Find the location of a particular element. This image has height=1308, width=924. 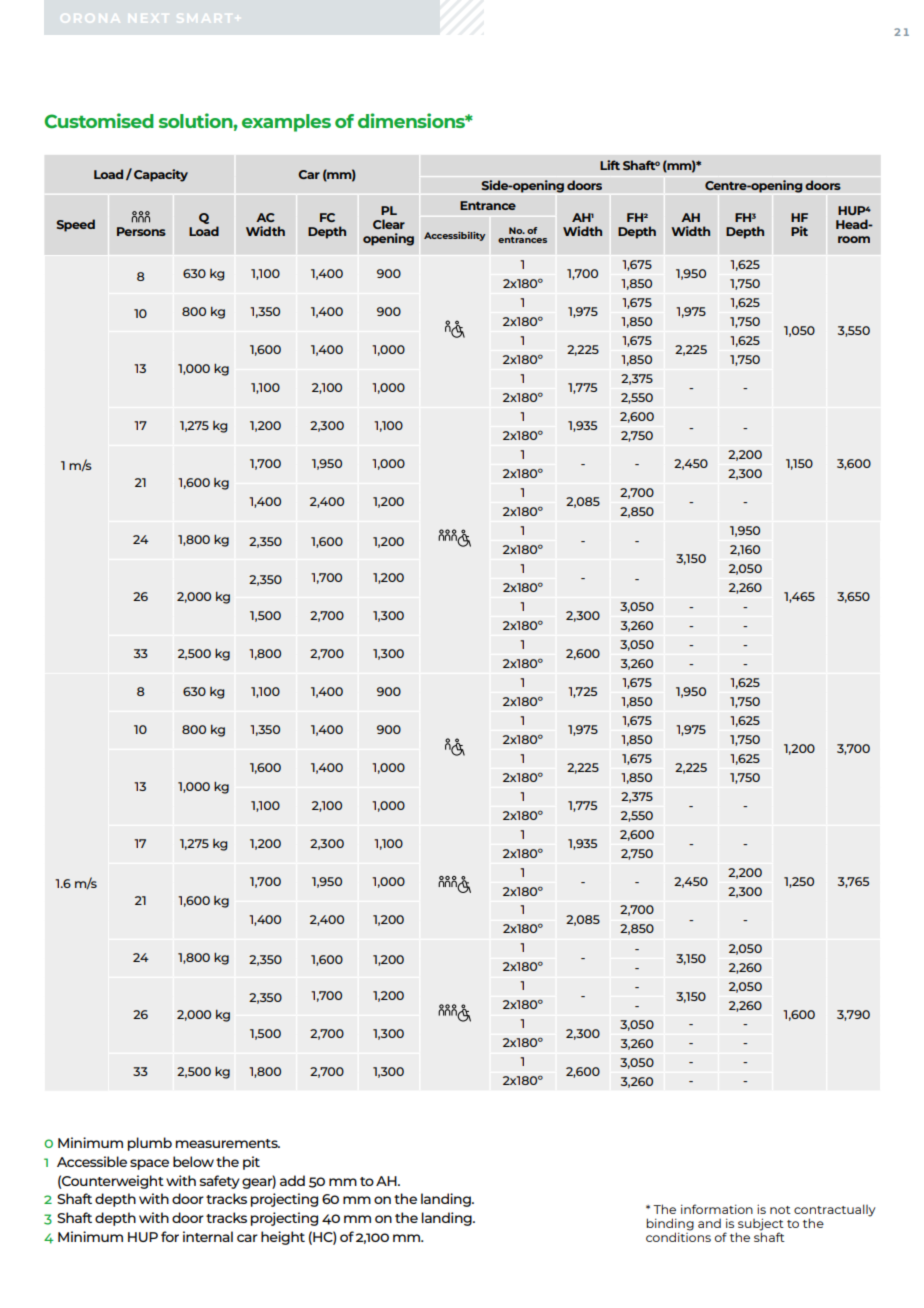

Lift is located at coordinates (610, 165).
